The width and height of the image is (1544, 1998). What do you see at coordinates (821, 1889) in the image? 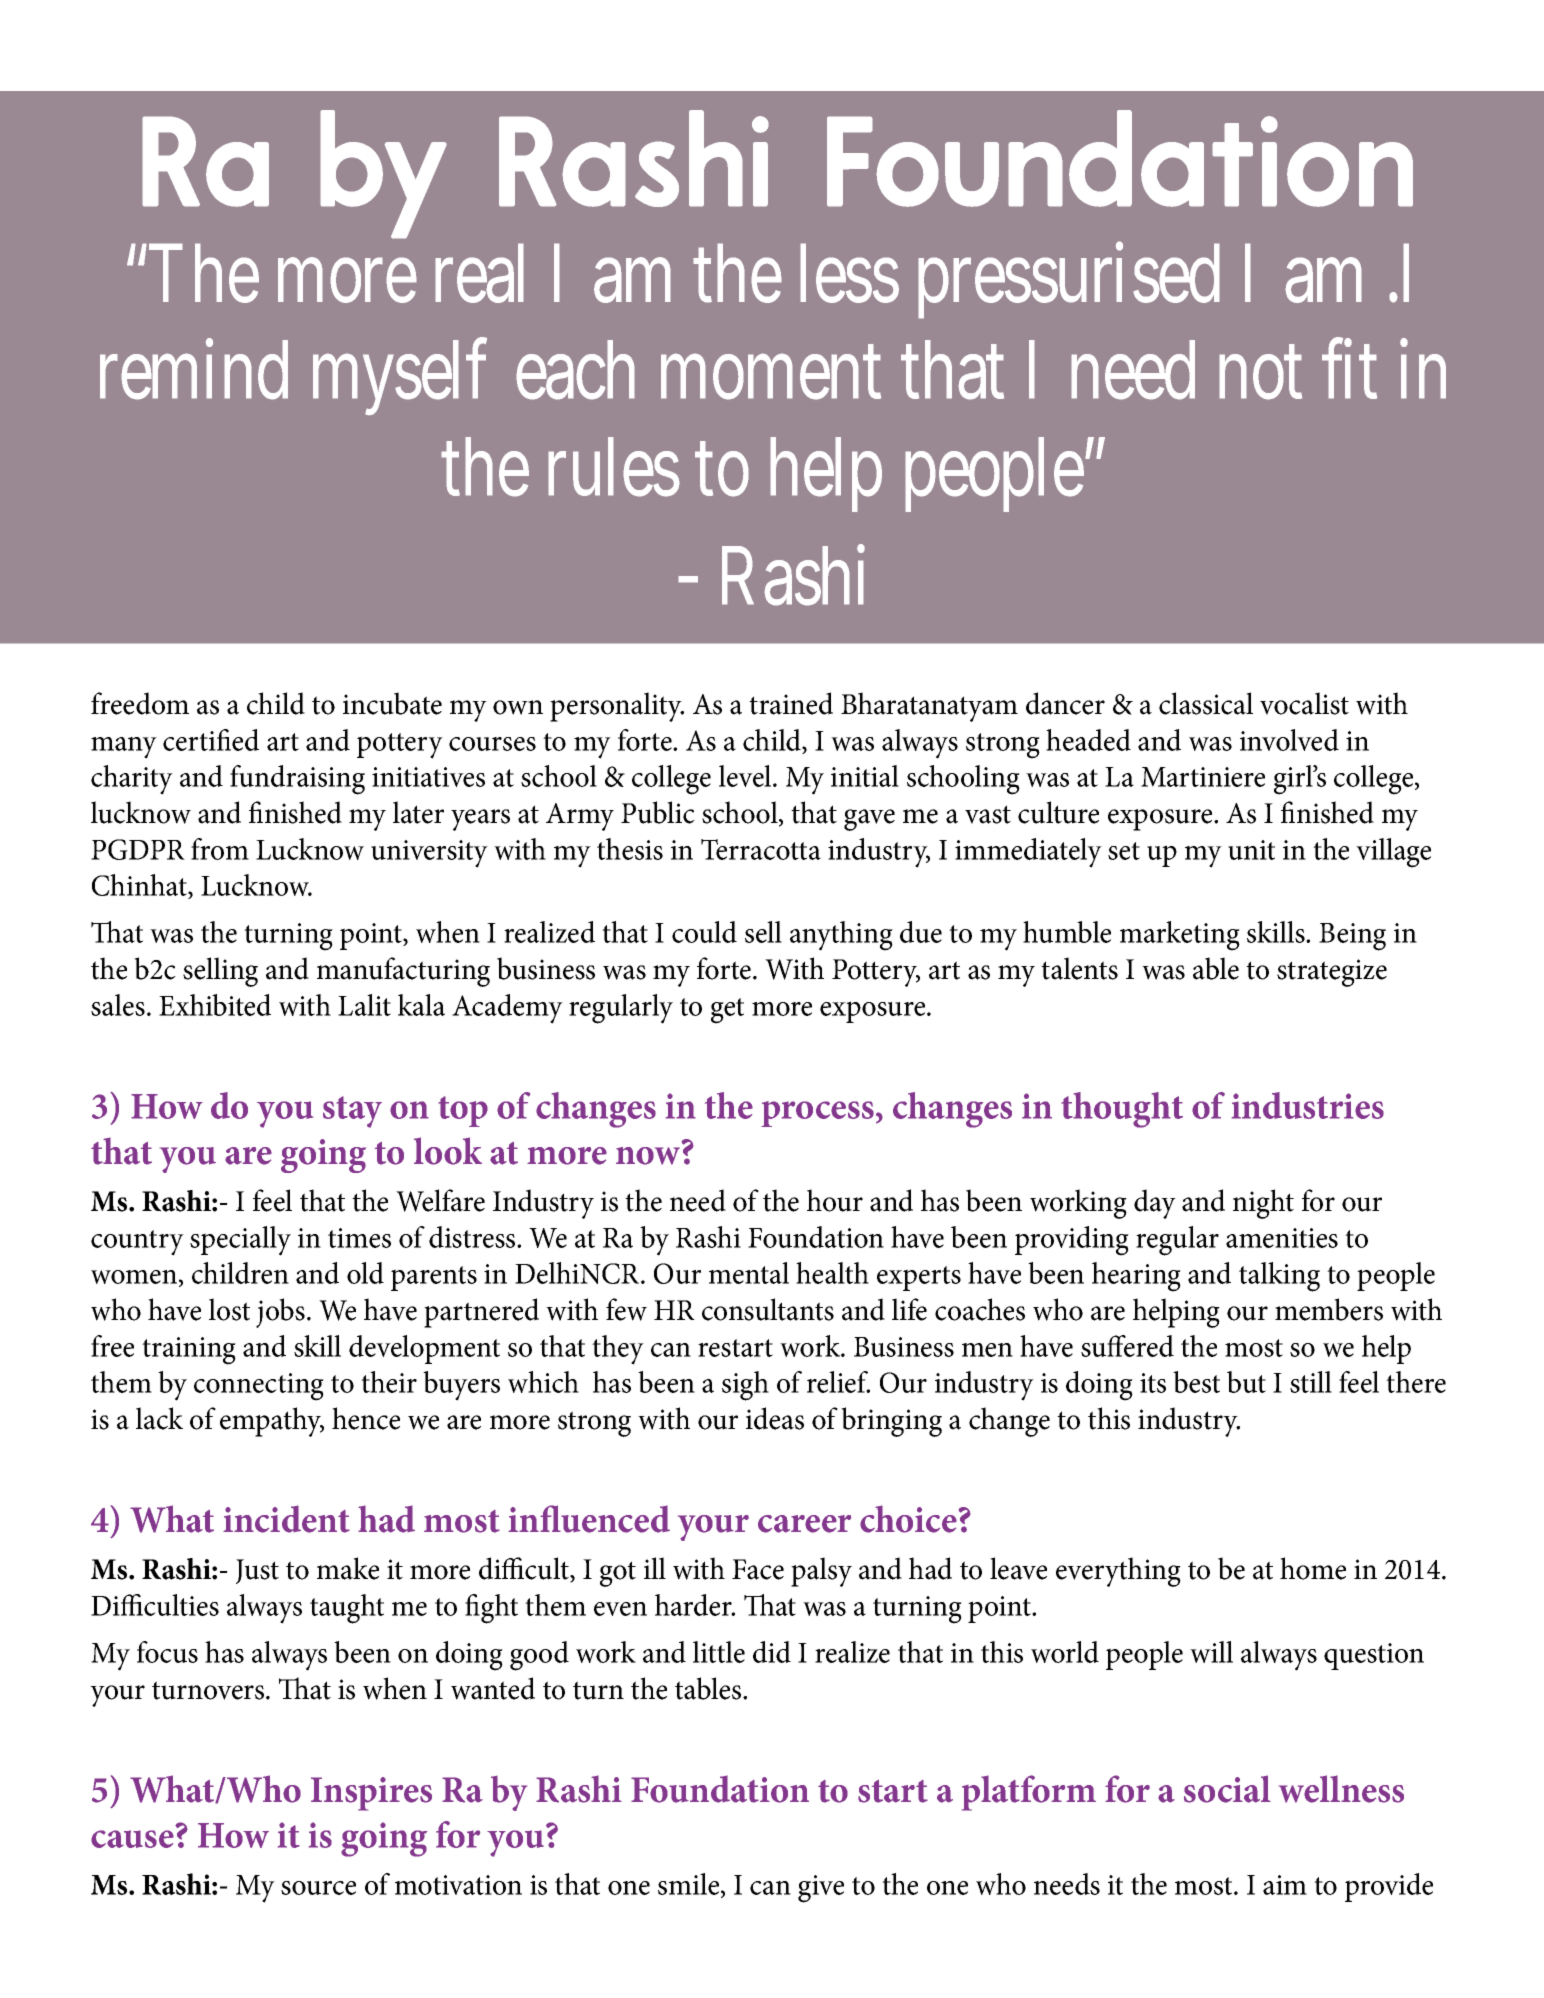
I see `give` at bounding box center [821, 1889].
